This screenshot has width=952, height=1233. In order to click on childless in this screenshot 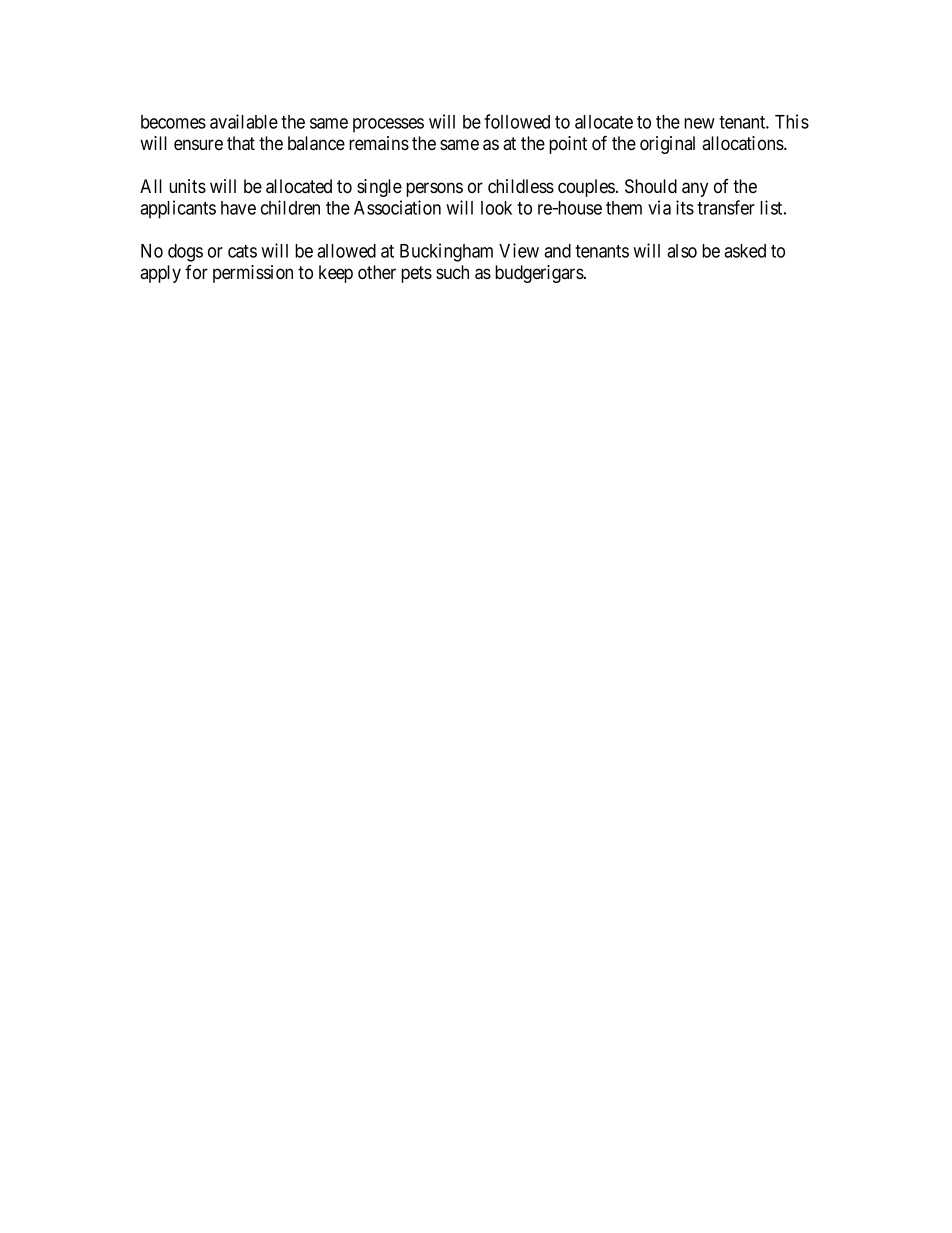, I will do `click(521, 186)`.
